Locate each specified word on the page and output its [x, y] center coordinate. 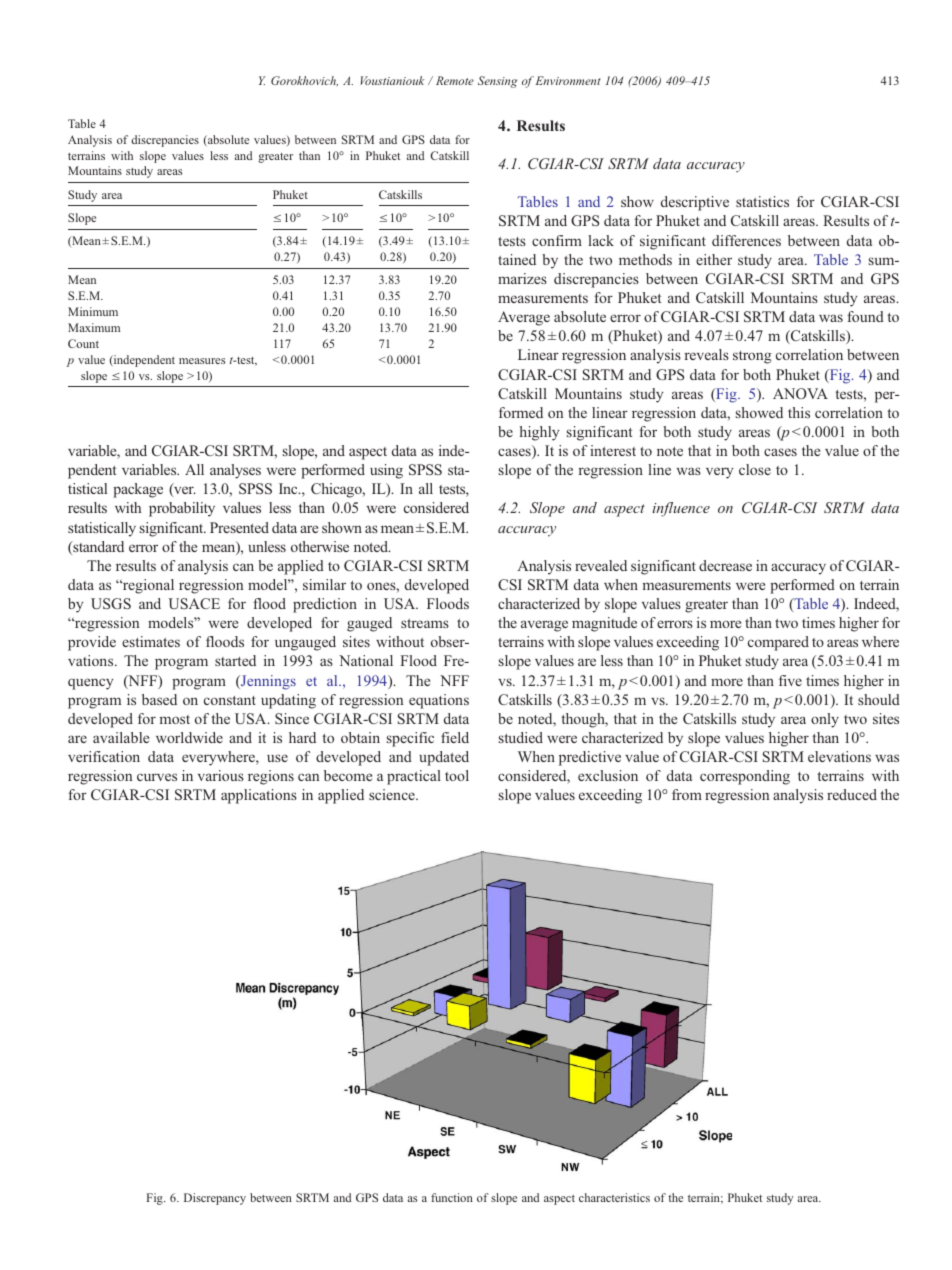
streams [425, 623]
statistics [762, 201]
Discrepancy [215, 1199]
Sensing [497, 82]
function [452, 1197]
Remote [455, 80]
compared [778, 643]
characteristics [614, 1197]
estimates [151, 641]
